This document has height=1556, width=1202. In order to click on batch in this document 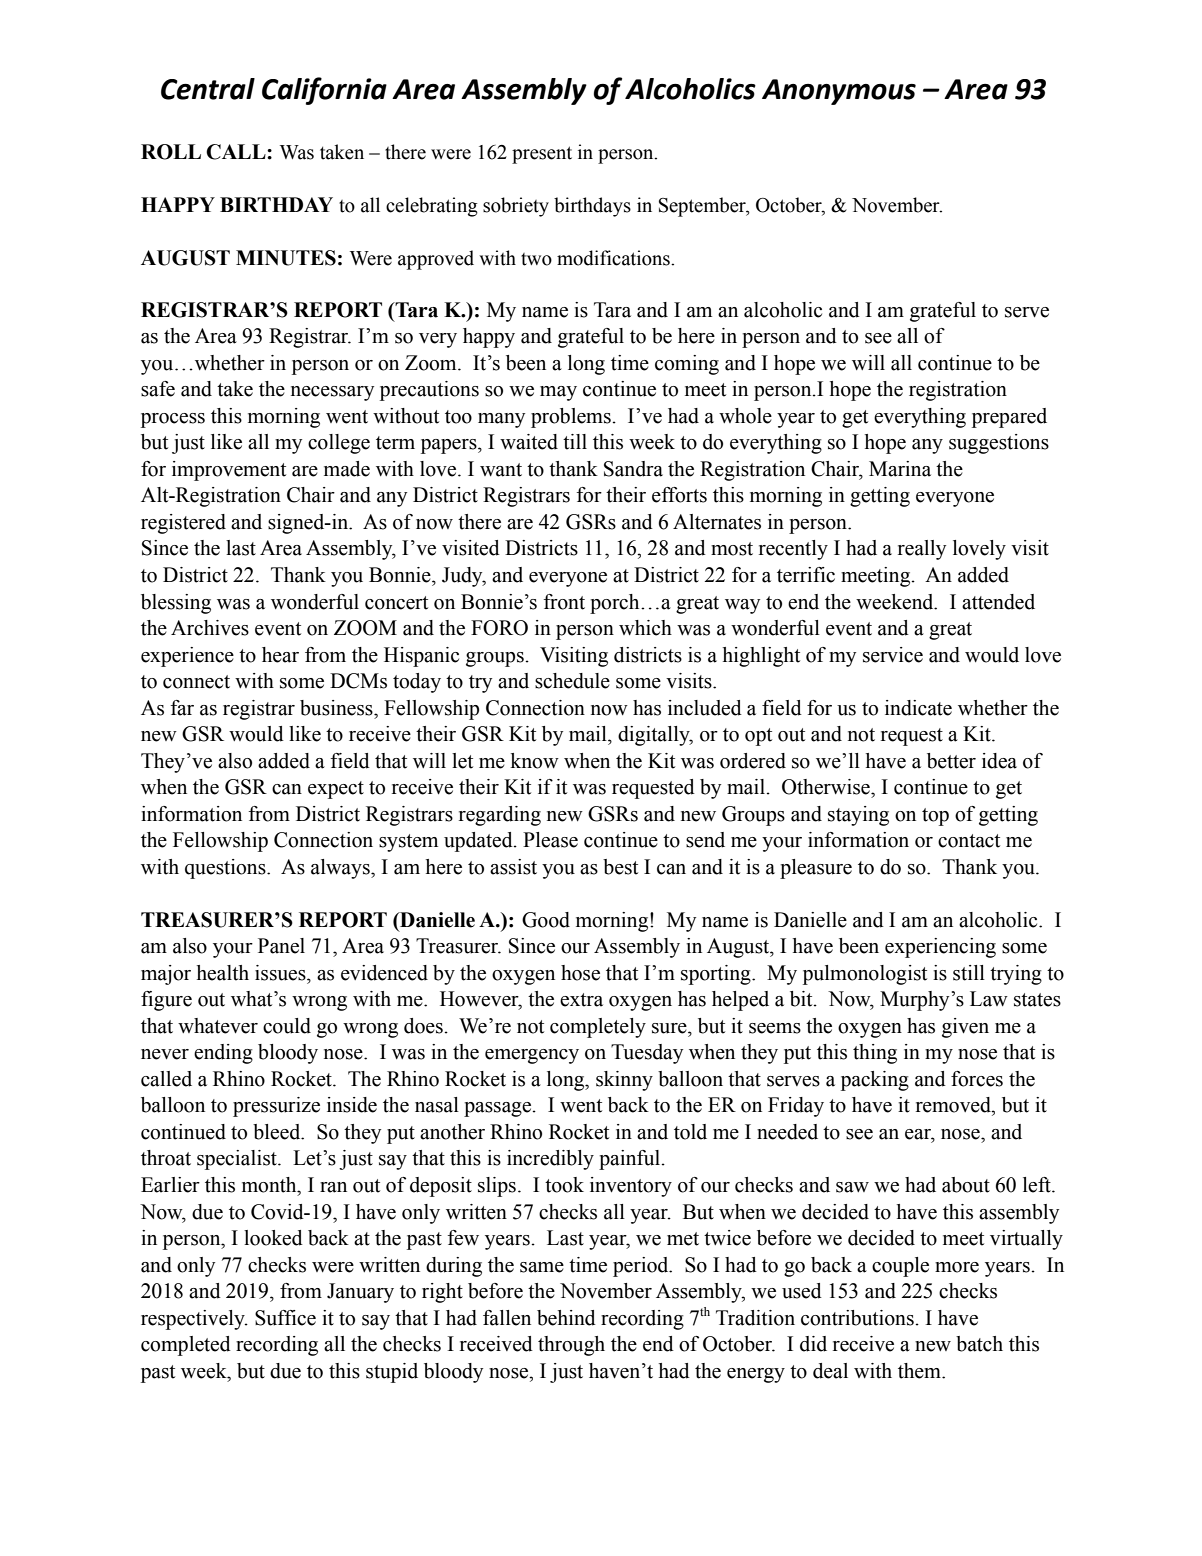, I will do `click(979, 1344)`.
